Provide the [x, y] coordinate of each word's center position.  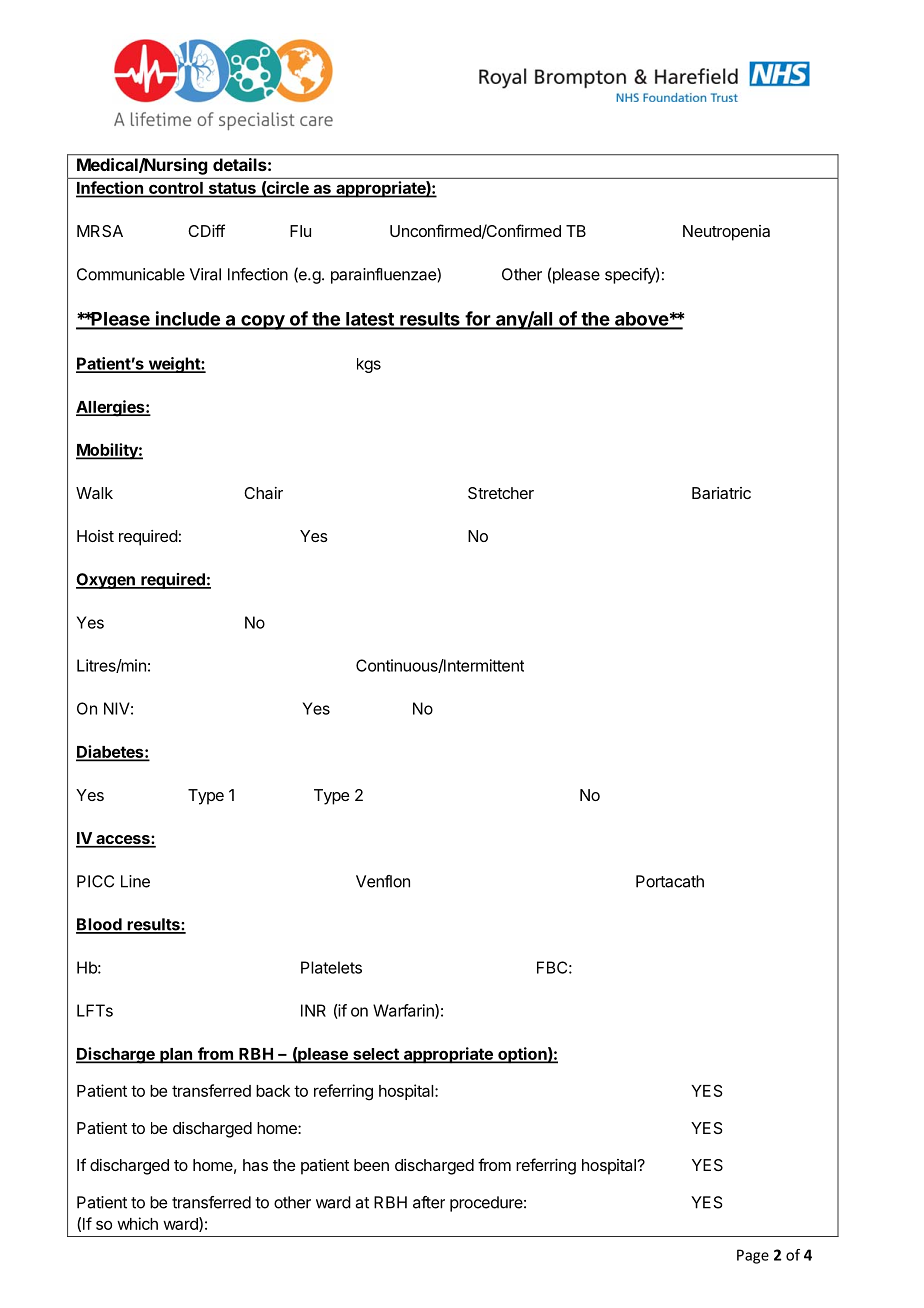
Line [135, 881]
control [176, 189]
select [376, 1055]
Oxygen [106, 581]
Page [753, 1256]
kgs [369, 365]
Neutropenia [726, 233]
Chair [263, 493]
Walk [94, 493]
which [137, 1223]
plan [176, 1056]
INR [313, 1010]
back [273, 1091]
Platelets [331, 967]
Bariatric [721, 493]
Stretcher [501, 493]
